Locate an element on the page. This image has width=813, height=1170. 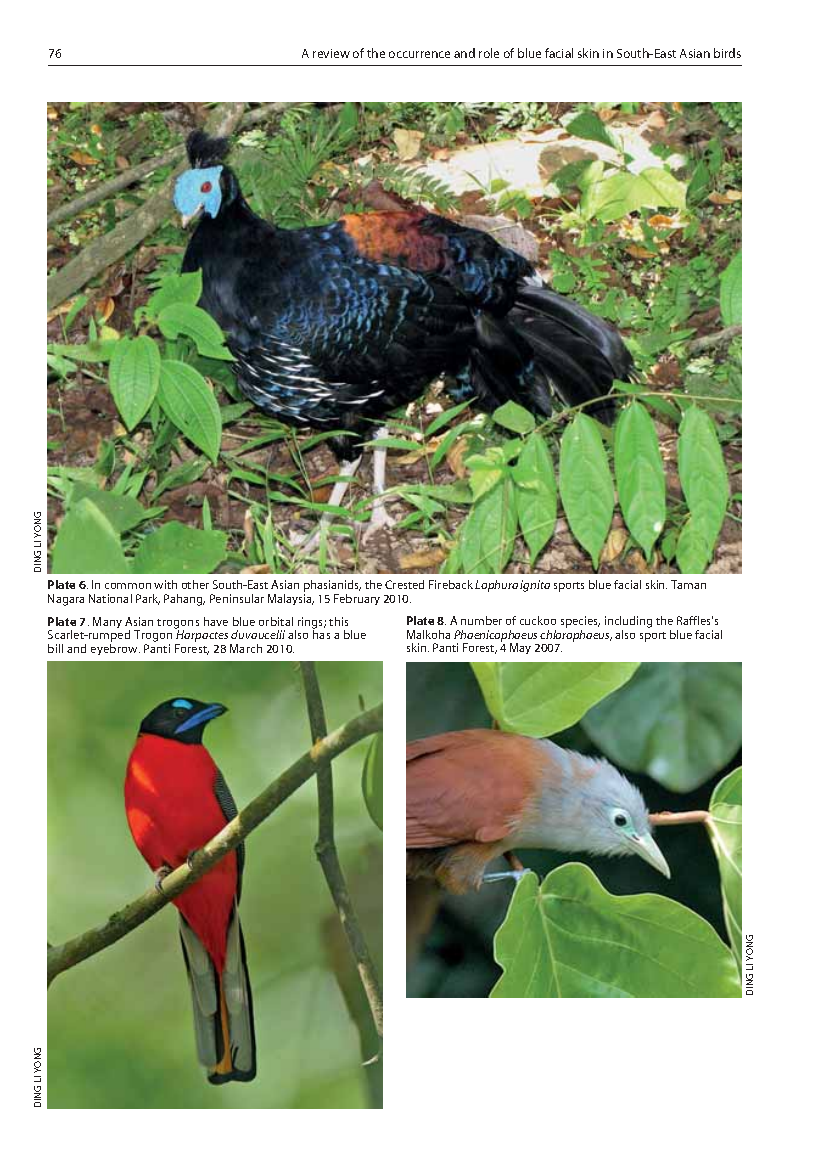
occurrence is located at coordinates (419, 54).
